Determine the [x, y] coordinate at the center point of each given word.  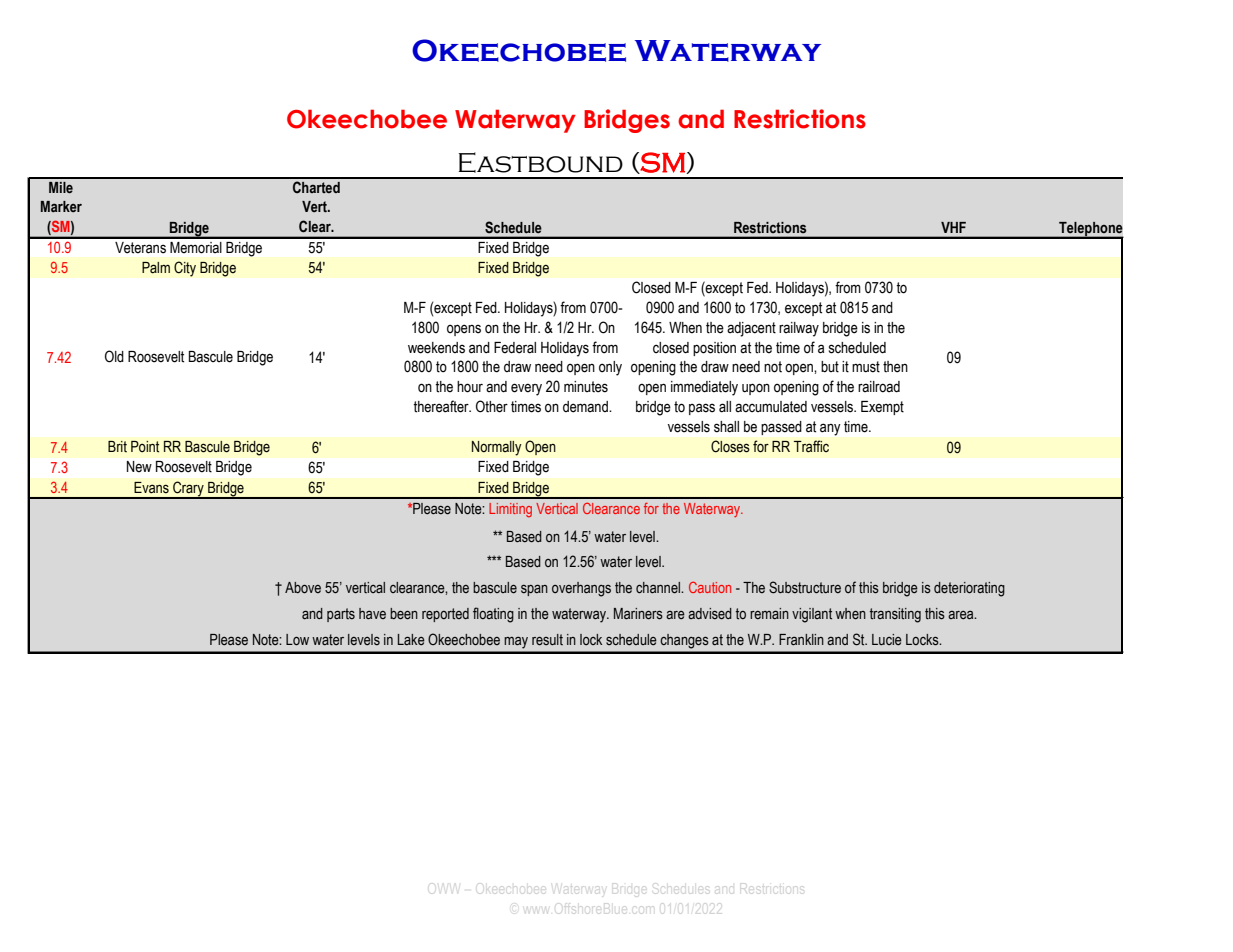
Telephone [1090, 230]
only [610, 368]
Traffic [811, 446]
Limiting [510, 510]
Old [114, 356]
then [895, 367]
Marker [61, 206]
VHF [953, 227]
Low [297, 640]
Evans [151, 488]
